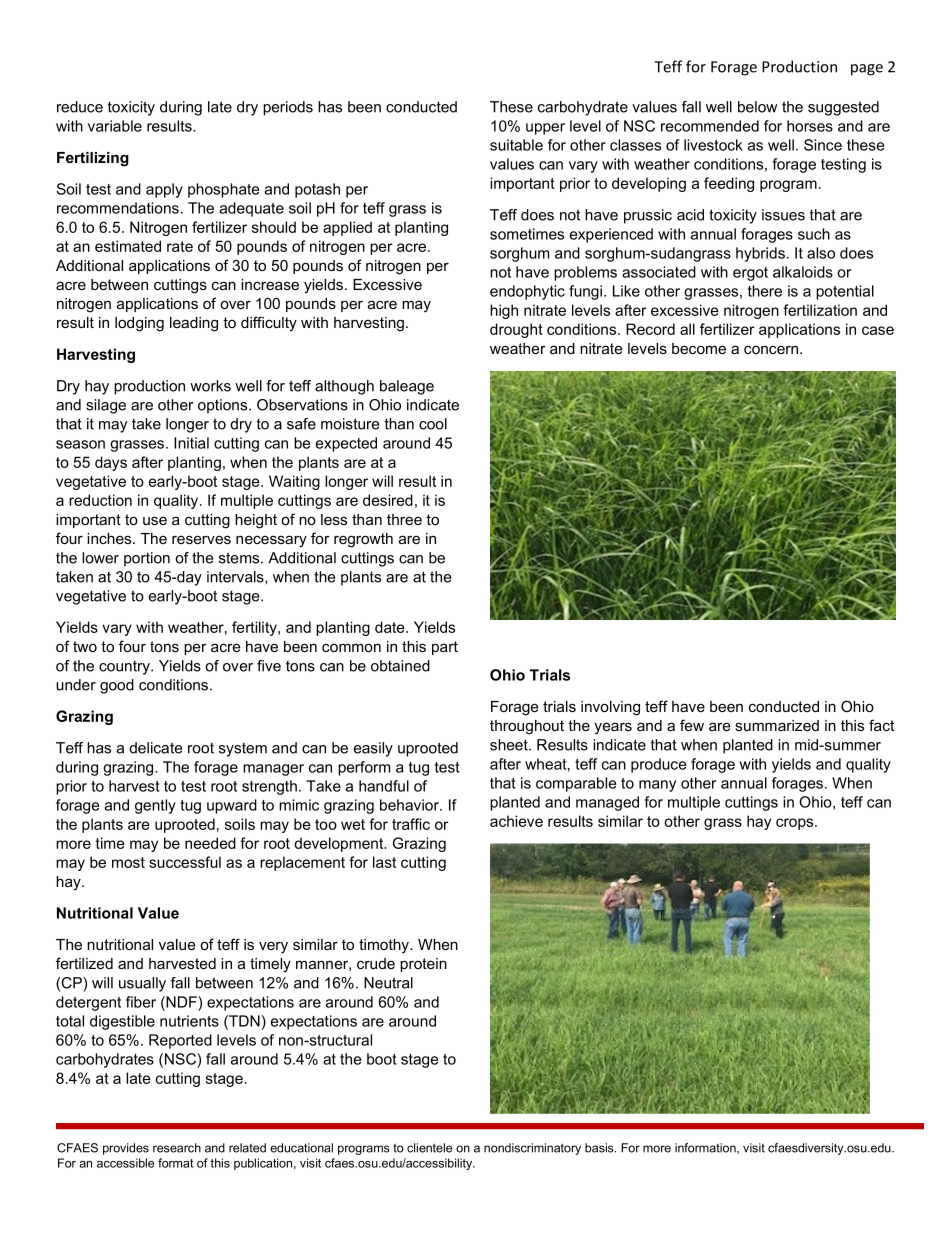 The height and width of the page is (1233, 952). I want to click on below, so click(757, 107).
